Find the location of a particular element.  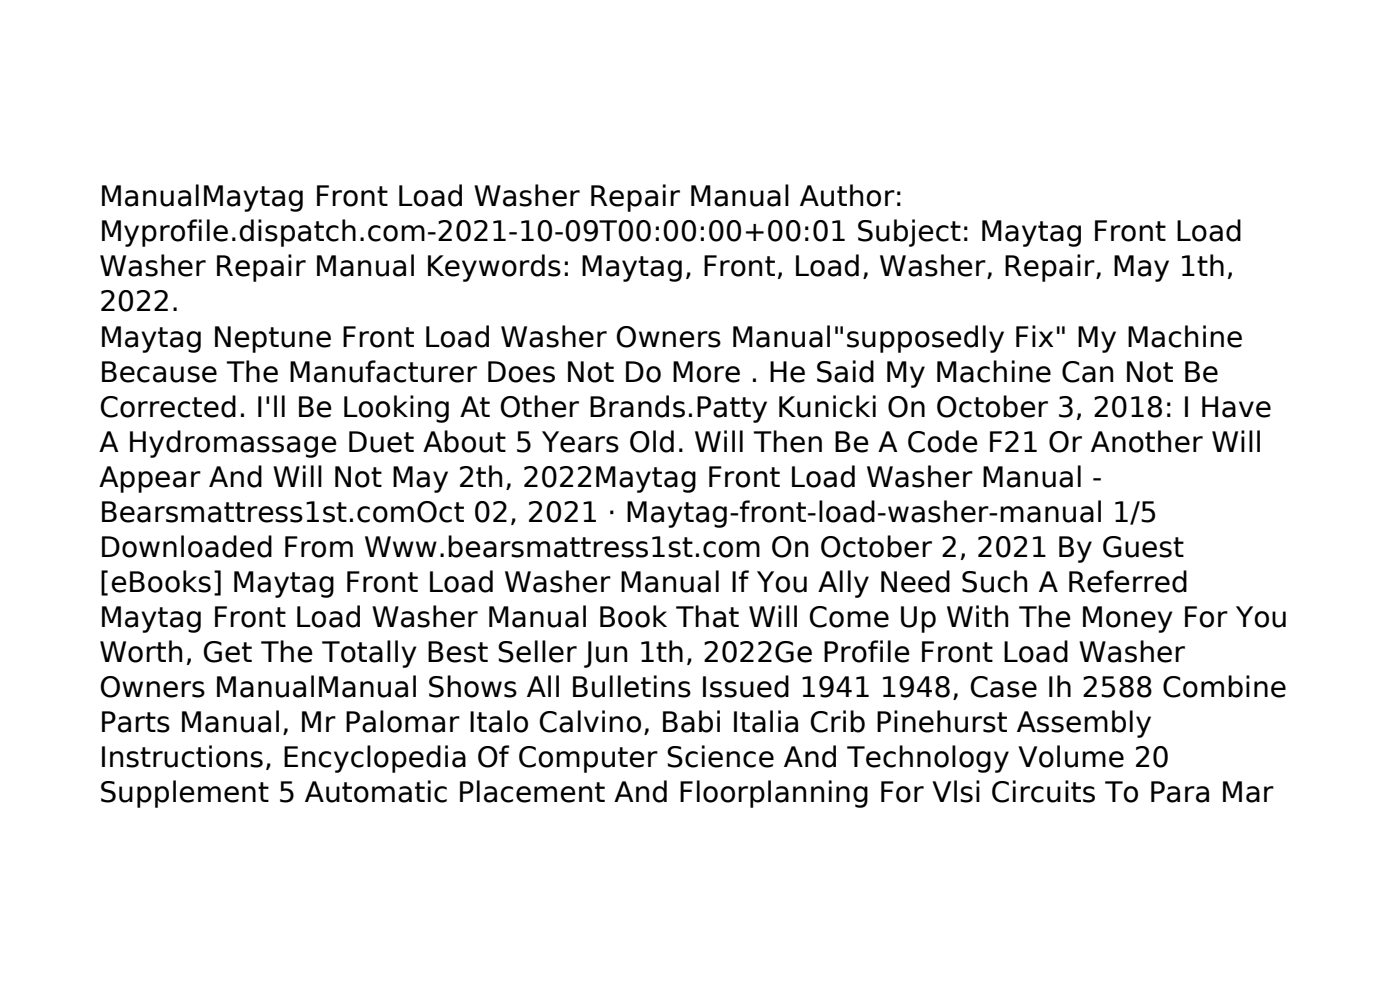

Keywords is located at coordinates (494, 268).
